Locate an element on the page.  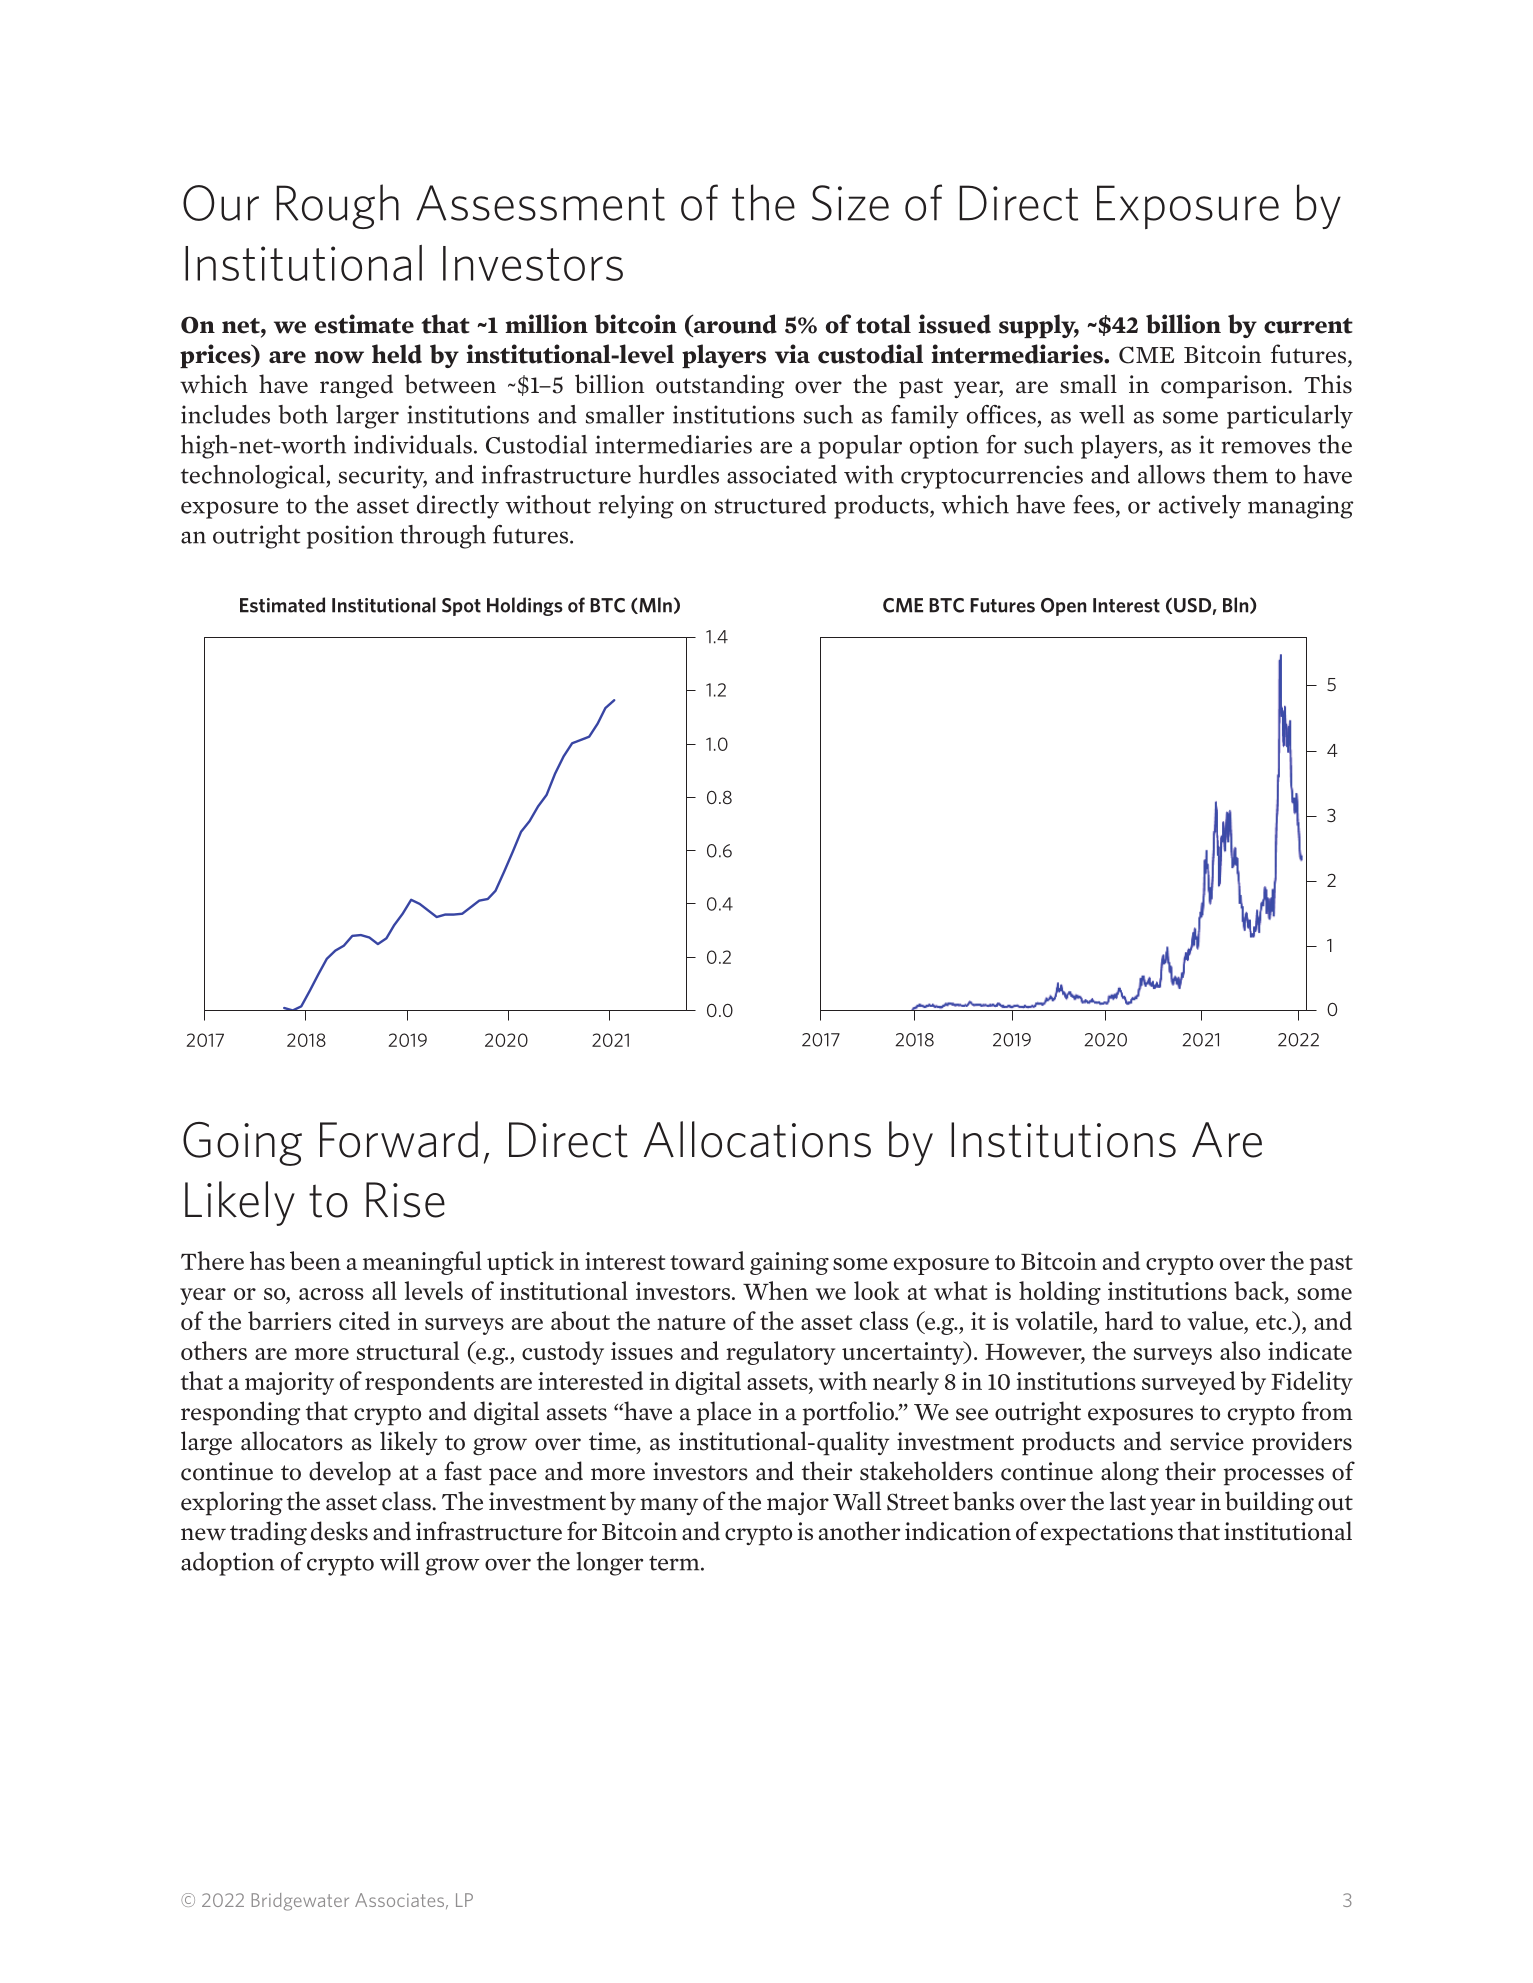
Our is located at coordinates (221, 203).
